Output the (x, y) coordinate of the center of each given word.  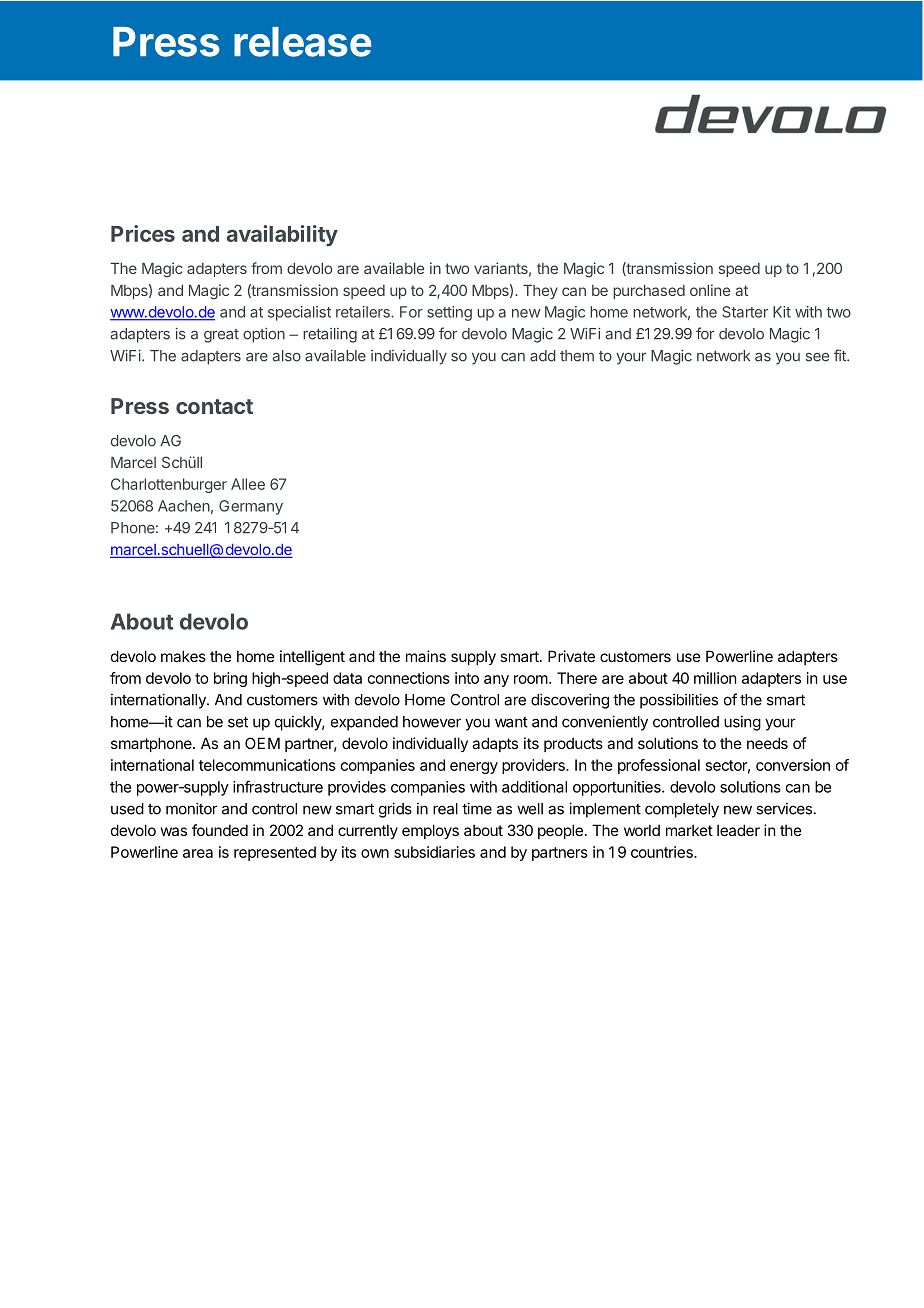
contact (214, 406)
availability (282, 235)
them (577, 356)
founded (220, 830)
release (302, 42)
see (817, 357)
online (710, 290)
